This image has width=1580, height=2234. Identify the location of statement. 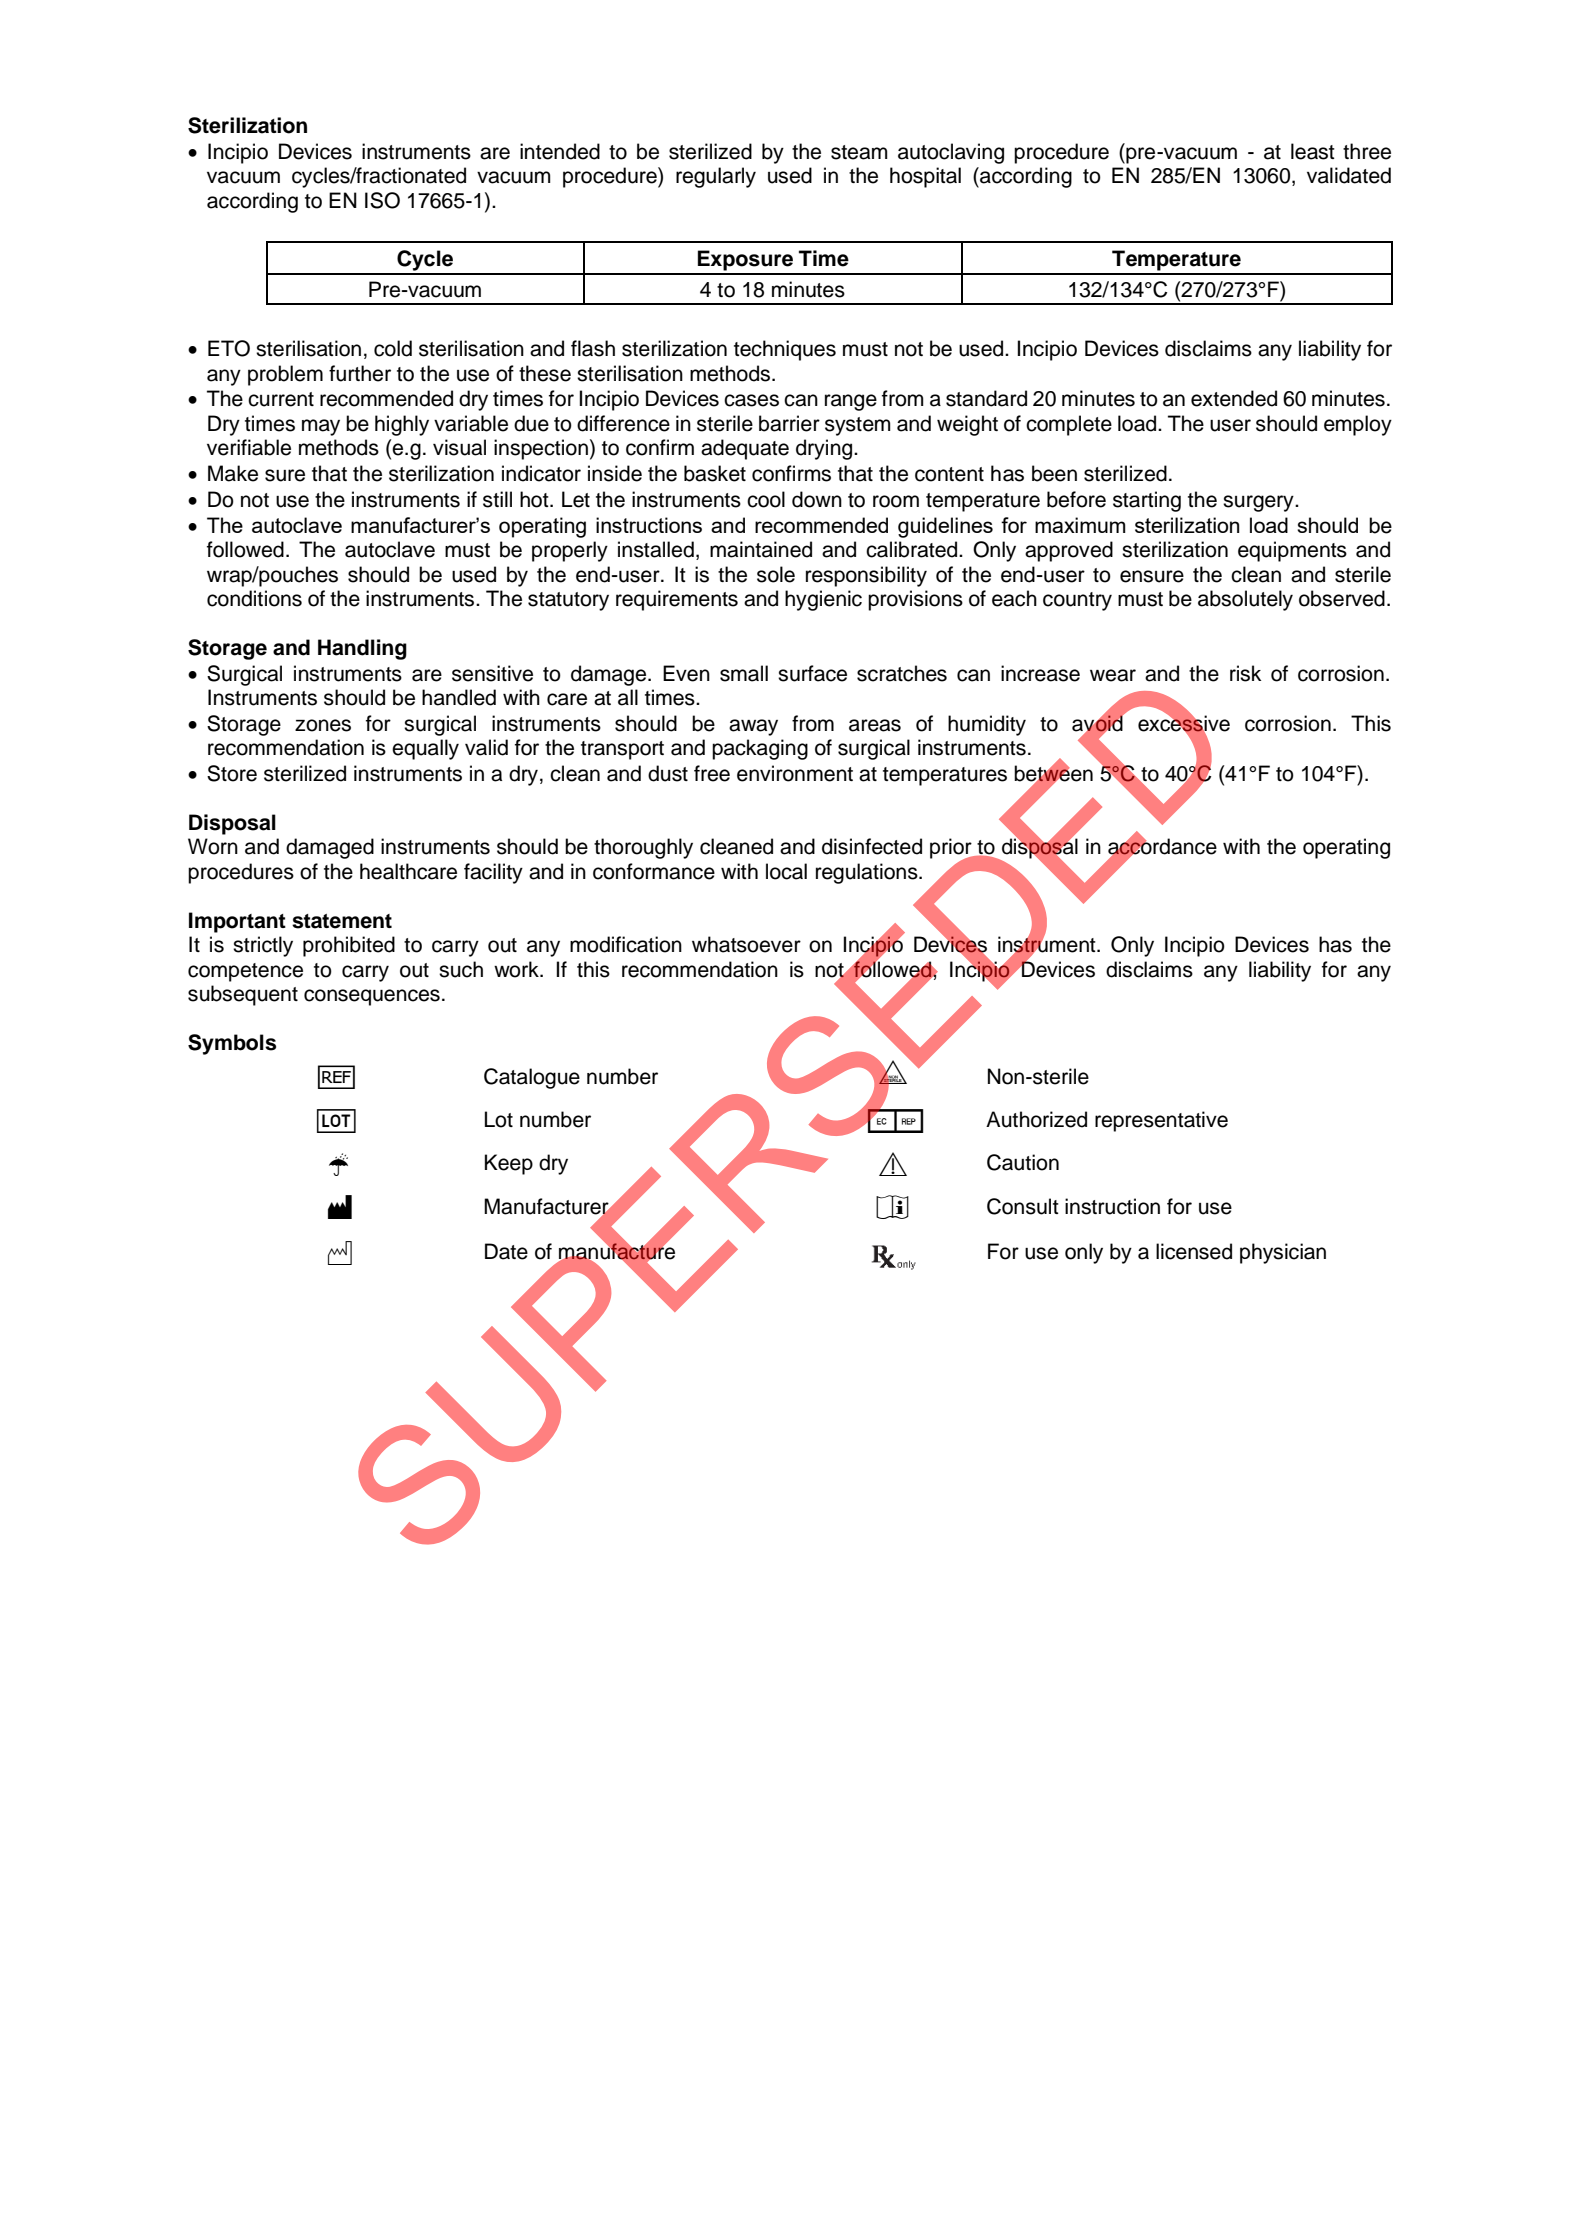
(342, 921).
